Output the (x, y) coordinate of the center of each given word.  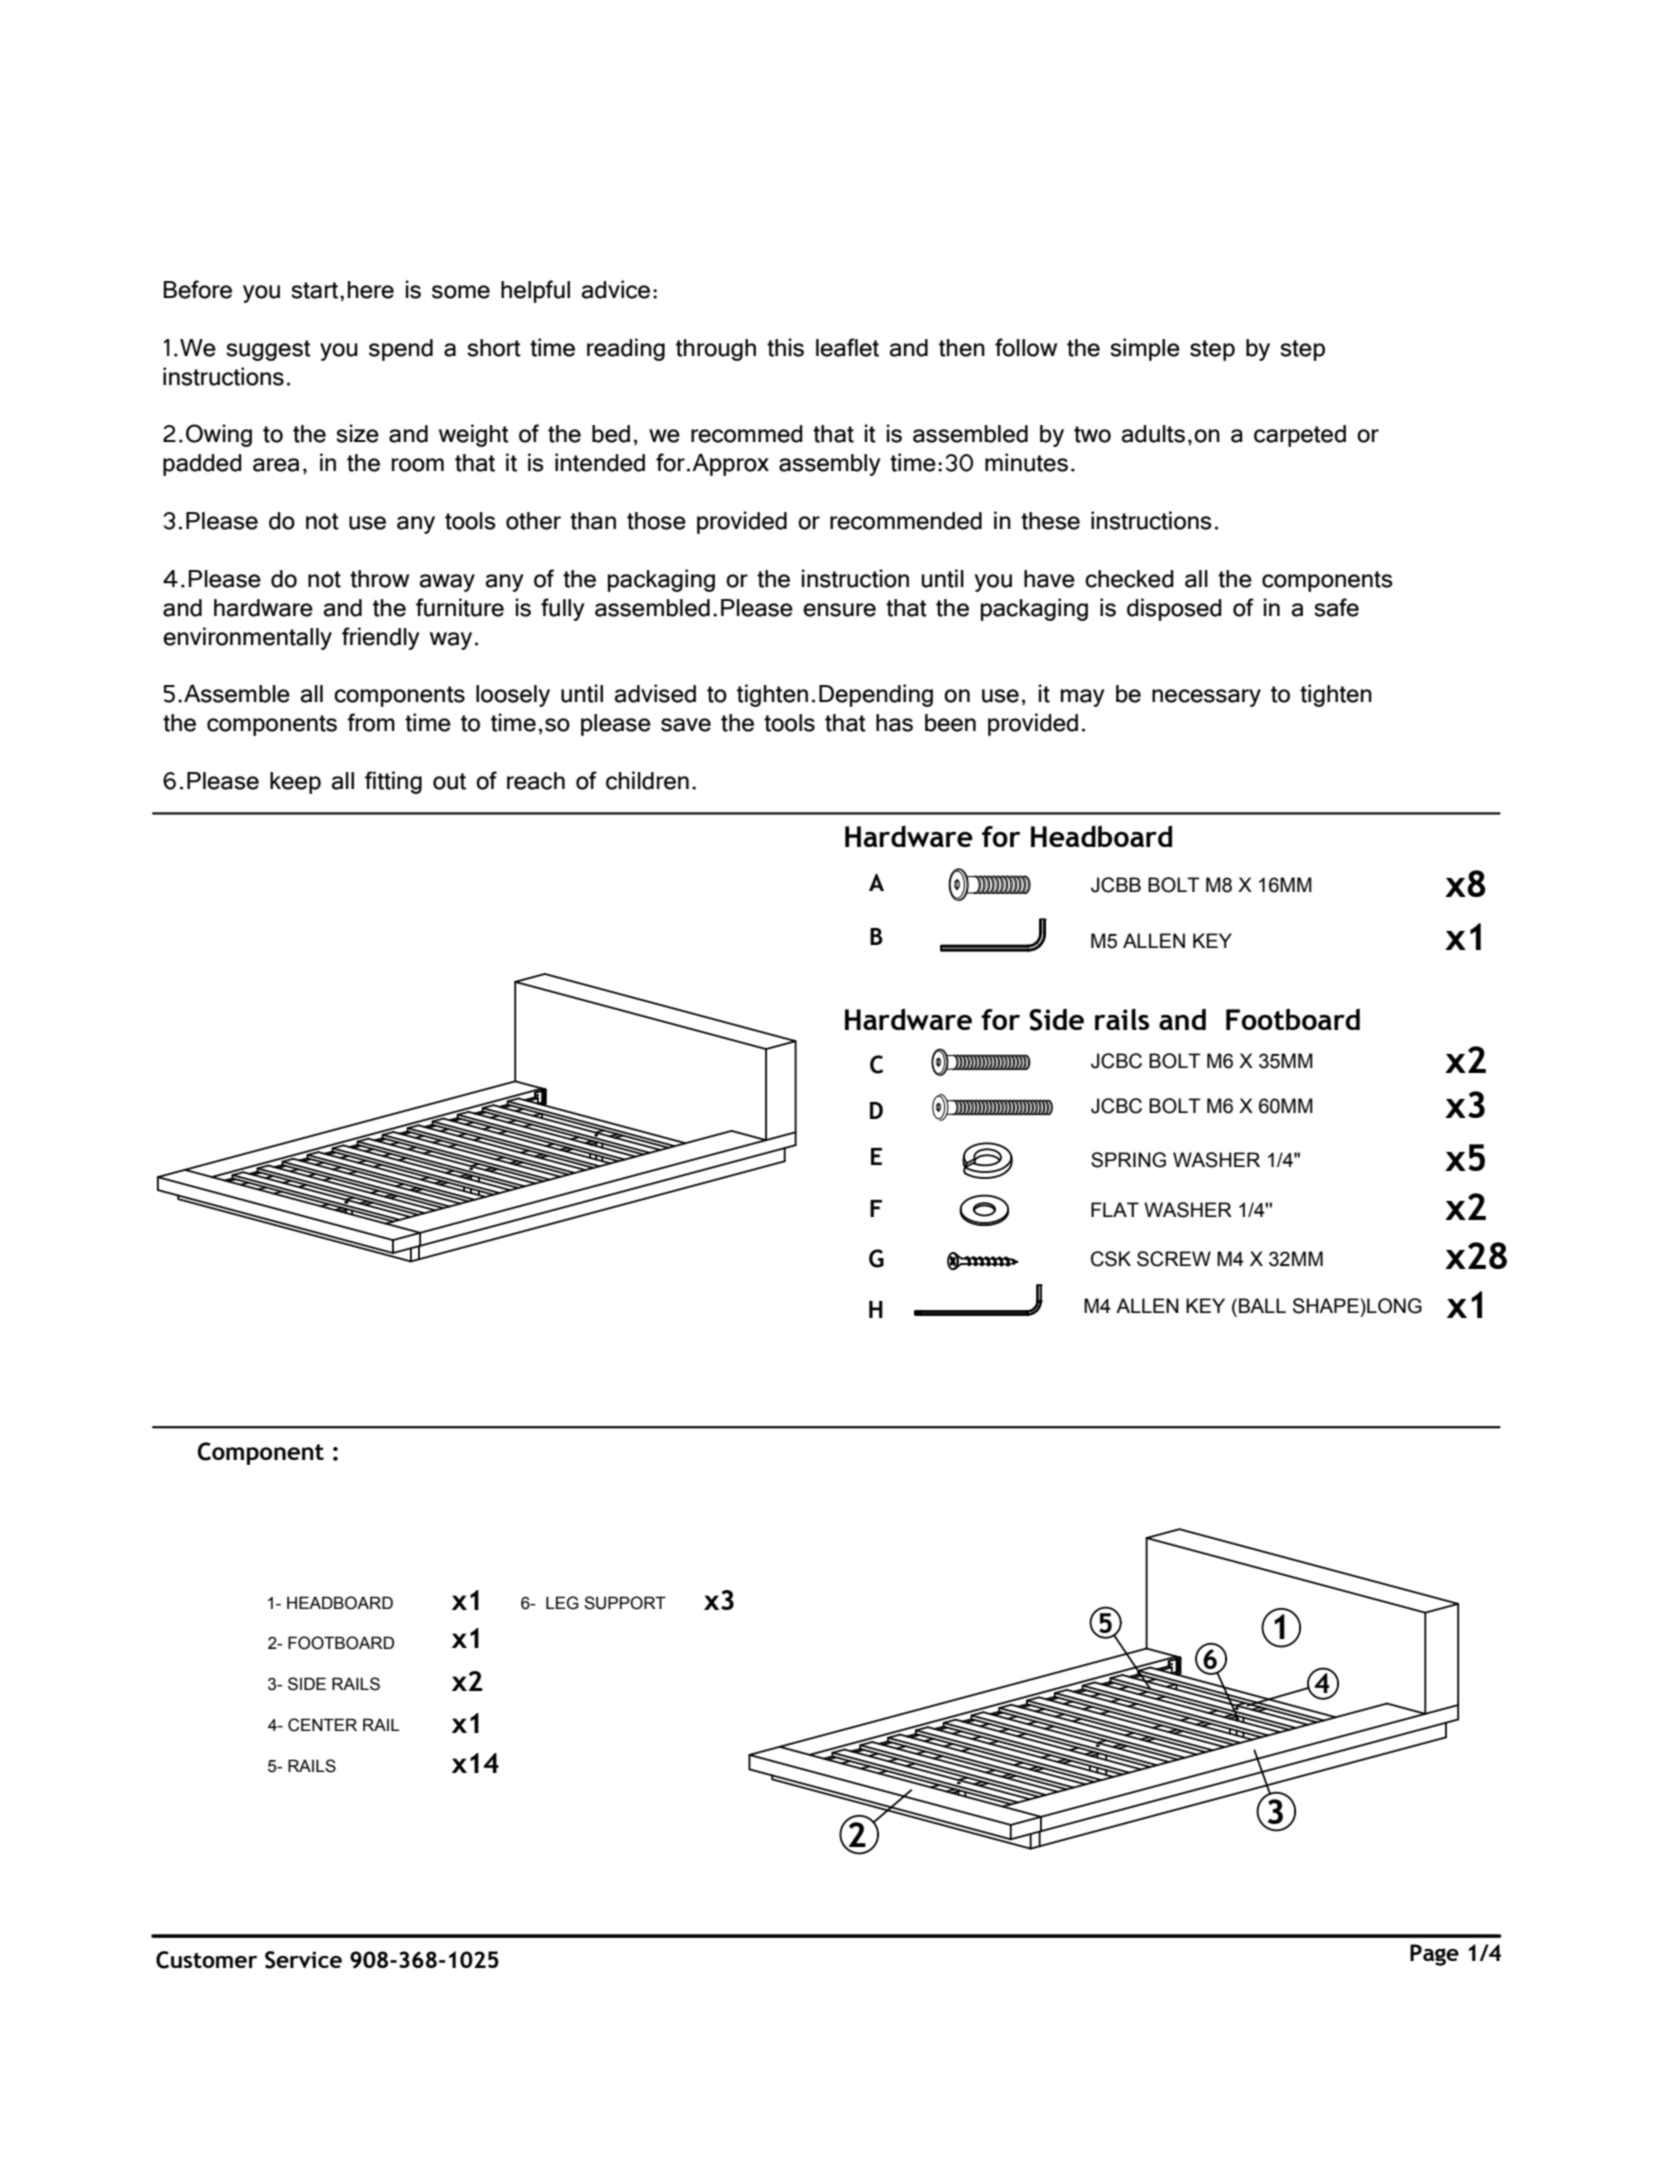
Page (1434, 1955)
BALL (1262, 1305)
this (785, 347)
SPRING (1128, 1160)
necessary (1206, 698)
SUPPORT (625, 1603)
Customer (206, 1960)
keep (295, 783)
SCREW (1174, 1259)
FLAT (1115, 1209)
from (371, 722)
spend (401, 350)
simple (1145, 349)
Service (303, 1960)
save (686, 725)
